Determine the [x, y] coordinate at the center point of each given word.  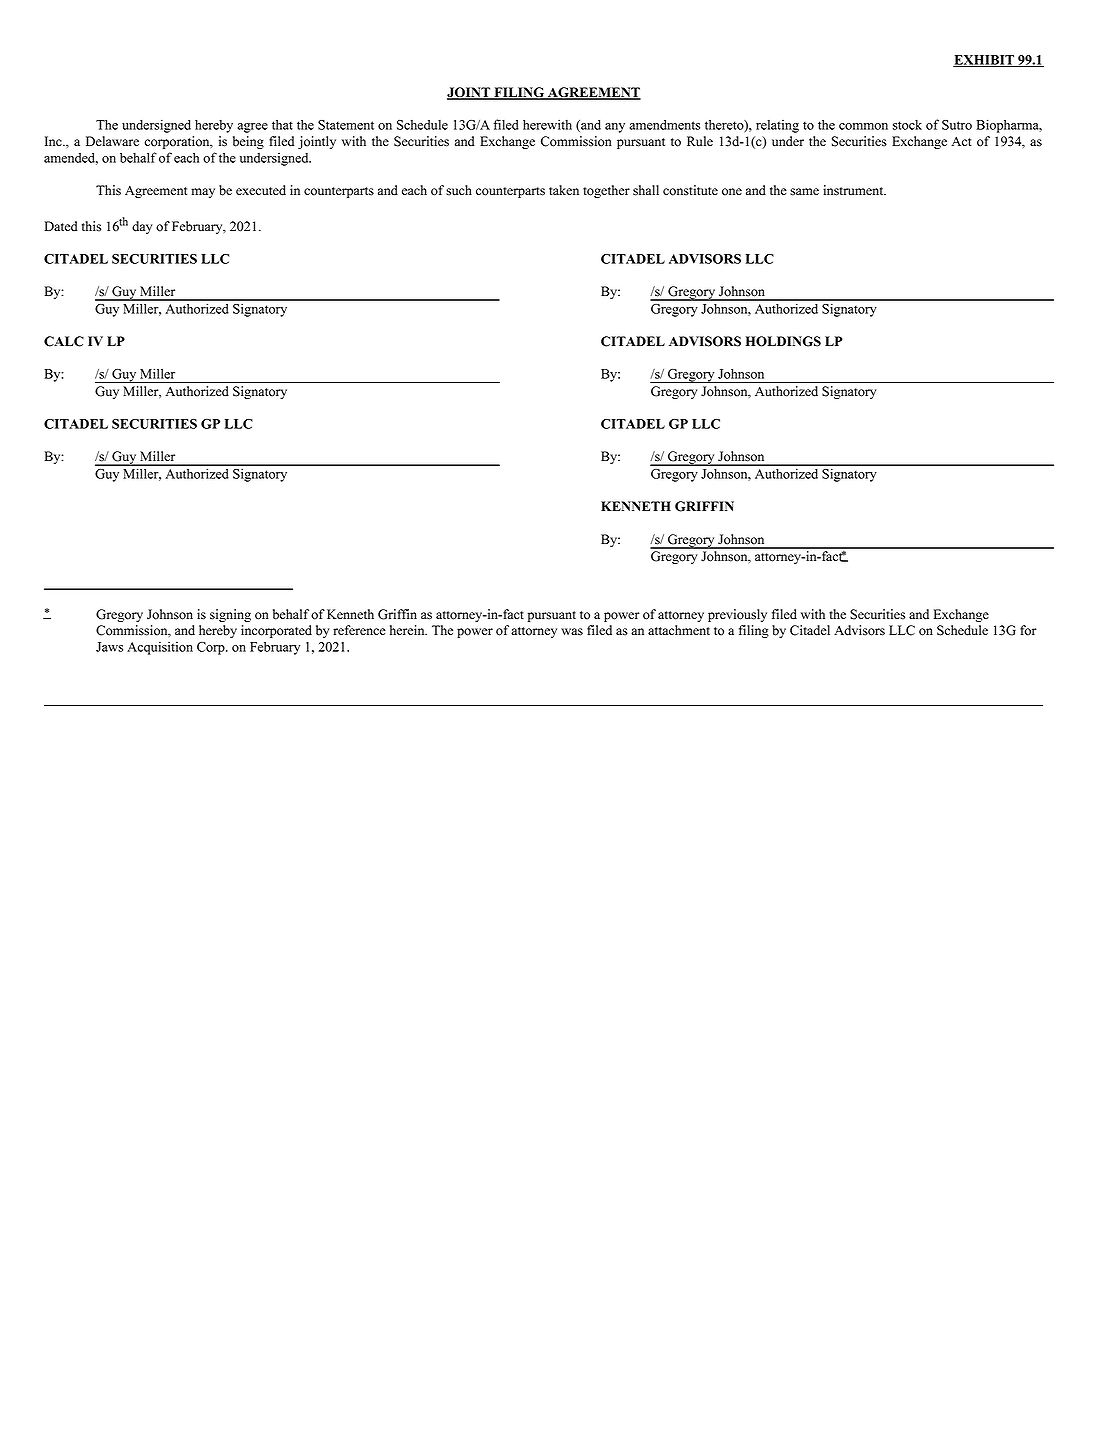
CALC [64, 341]
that [282, 124]
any [615, 128]
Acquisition [160, 648]
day [142, 227]
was [572, 632]
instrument [854, 190]
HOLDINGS [783, 341]
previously [737, 615]
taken [564, 190]
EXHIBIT [984, 61]
